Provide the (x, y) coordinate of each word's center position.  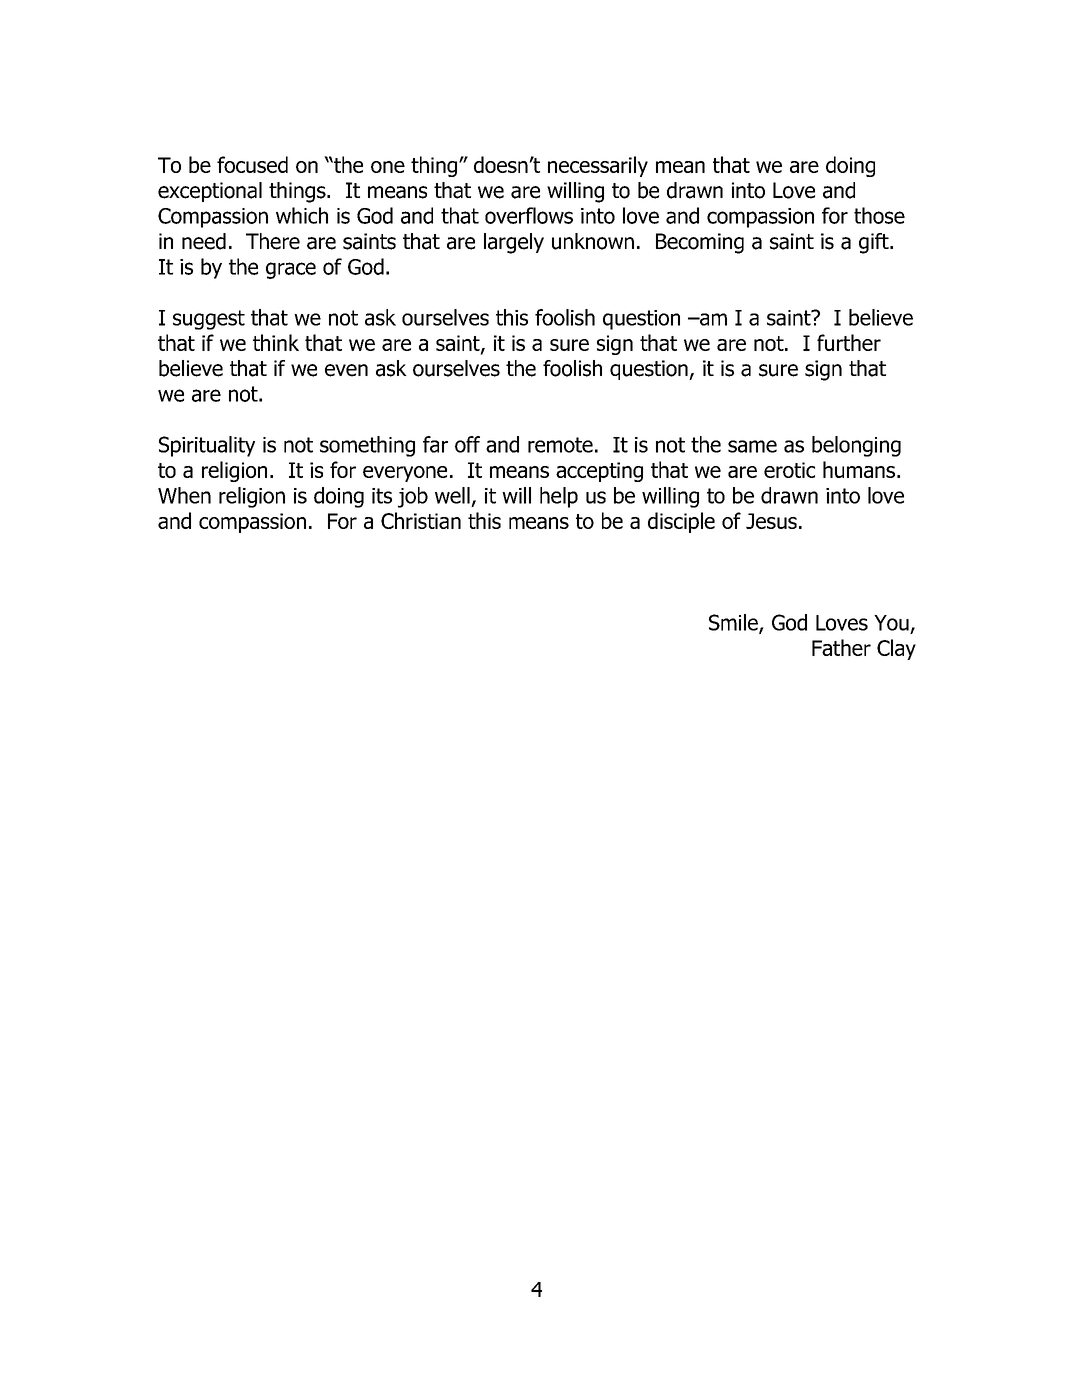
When (184, 495)
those (879, 215)
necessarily (598, 166)
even (346, 370)
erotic (789, 470)
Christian (421, 520)
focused (252, 164)
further (849, 342)
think (276, 342)
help (559, 497)
